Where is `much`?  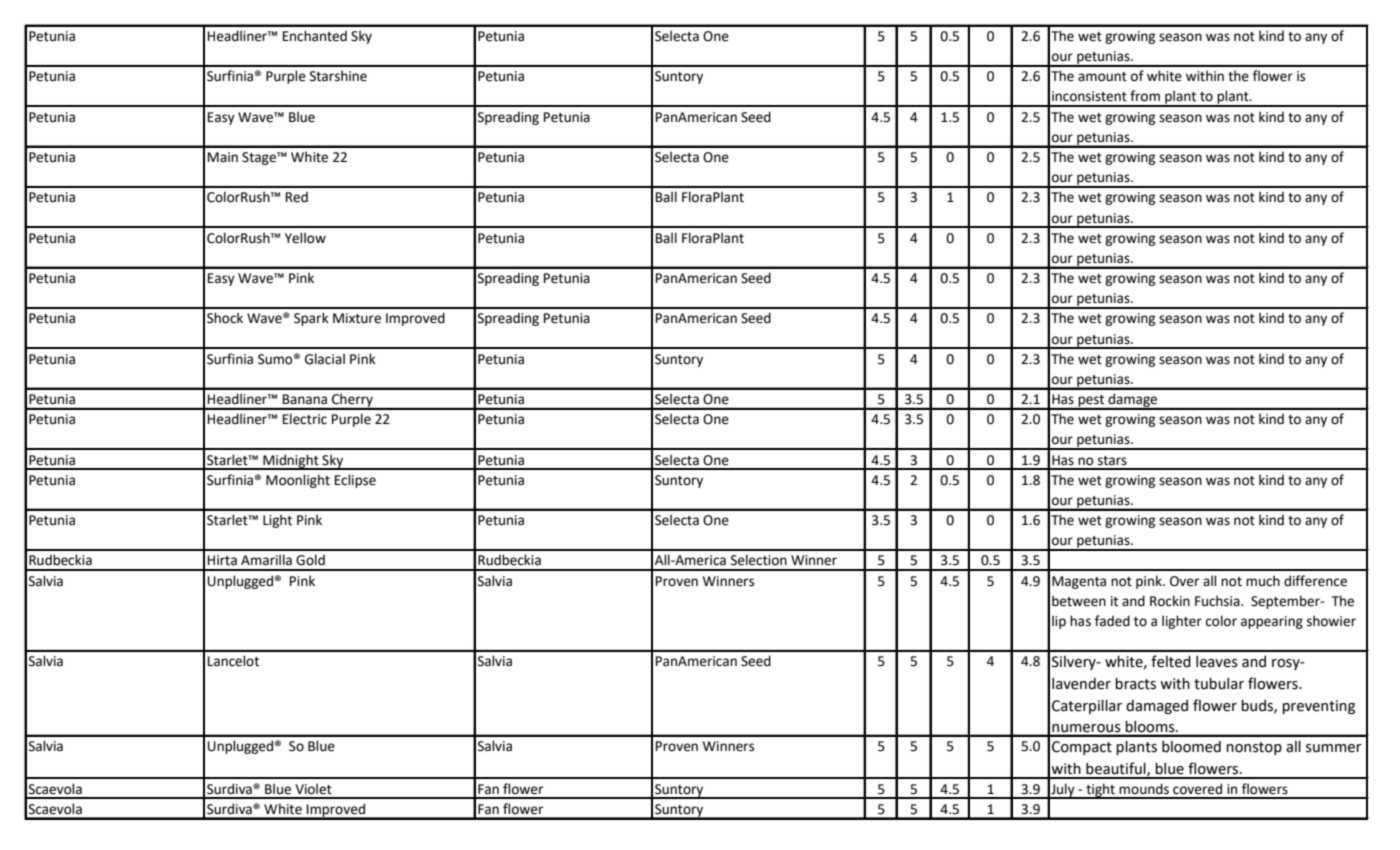 much is located at coordinates (1263, 581).
